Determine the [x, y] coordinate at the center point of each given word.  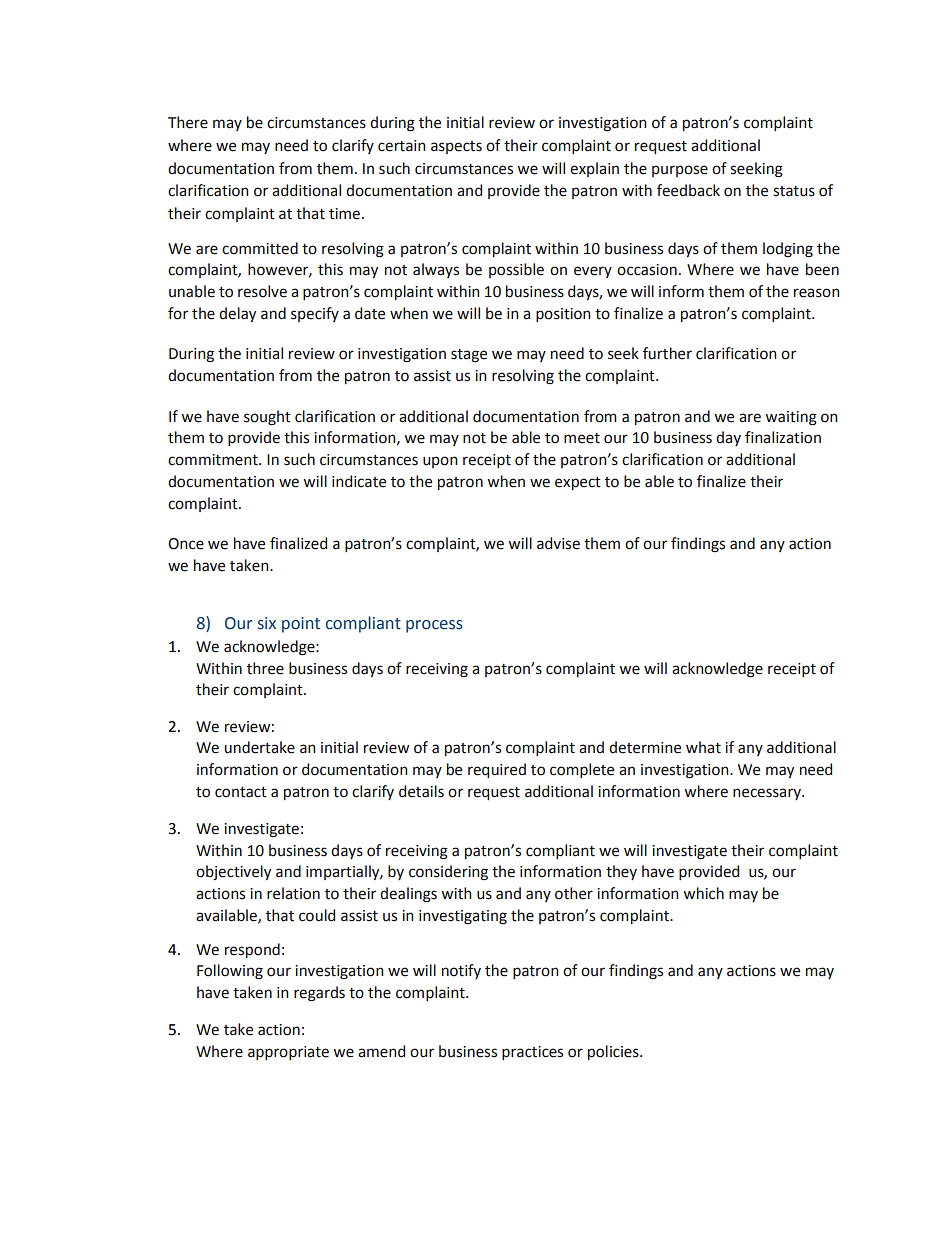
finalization [783, 437]
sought [267, 418]
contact [241, 792]
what [703, 747]
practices [532, 1053]
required [497, 770]
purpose [680, 171]
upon [440, 462]
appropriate [288, 1053]
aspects [456, 147]
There [188, 122]
